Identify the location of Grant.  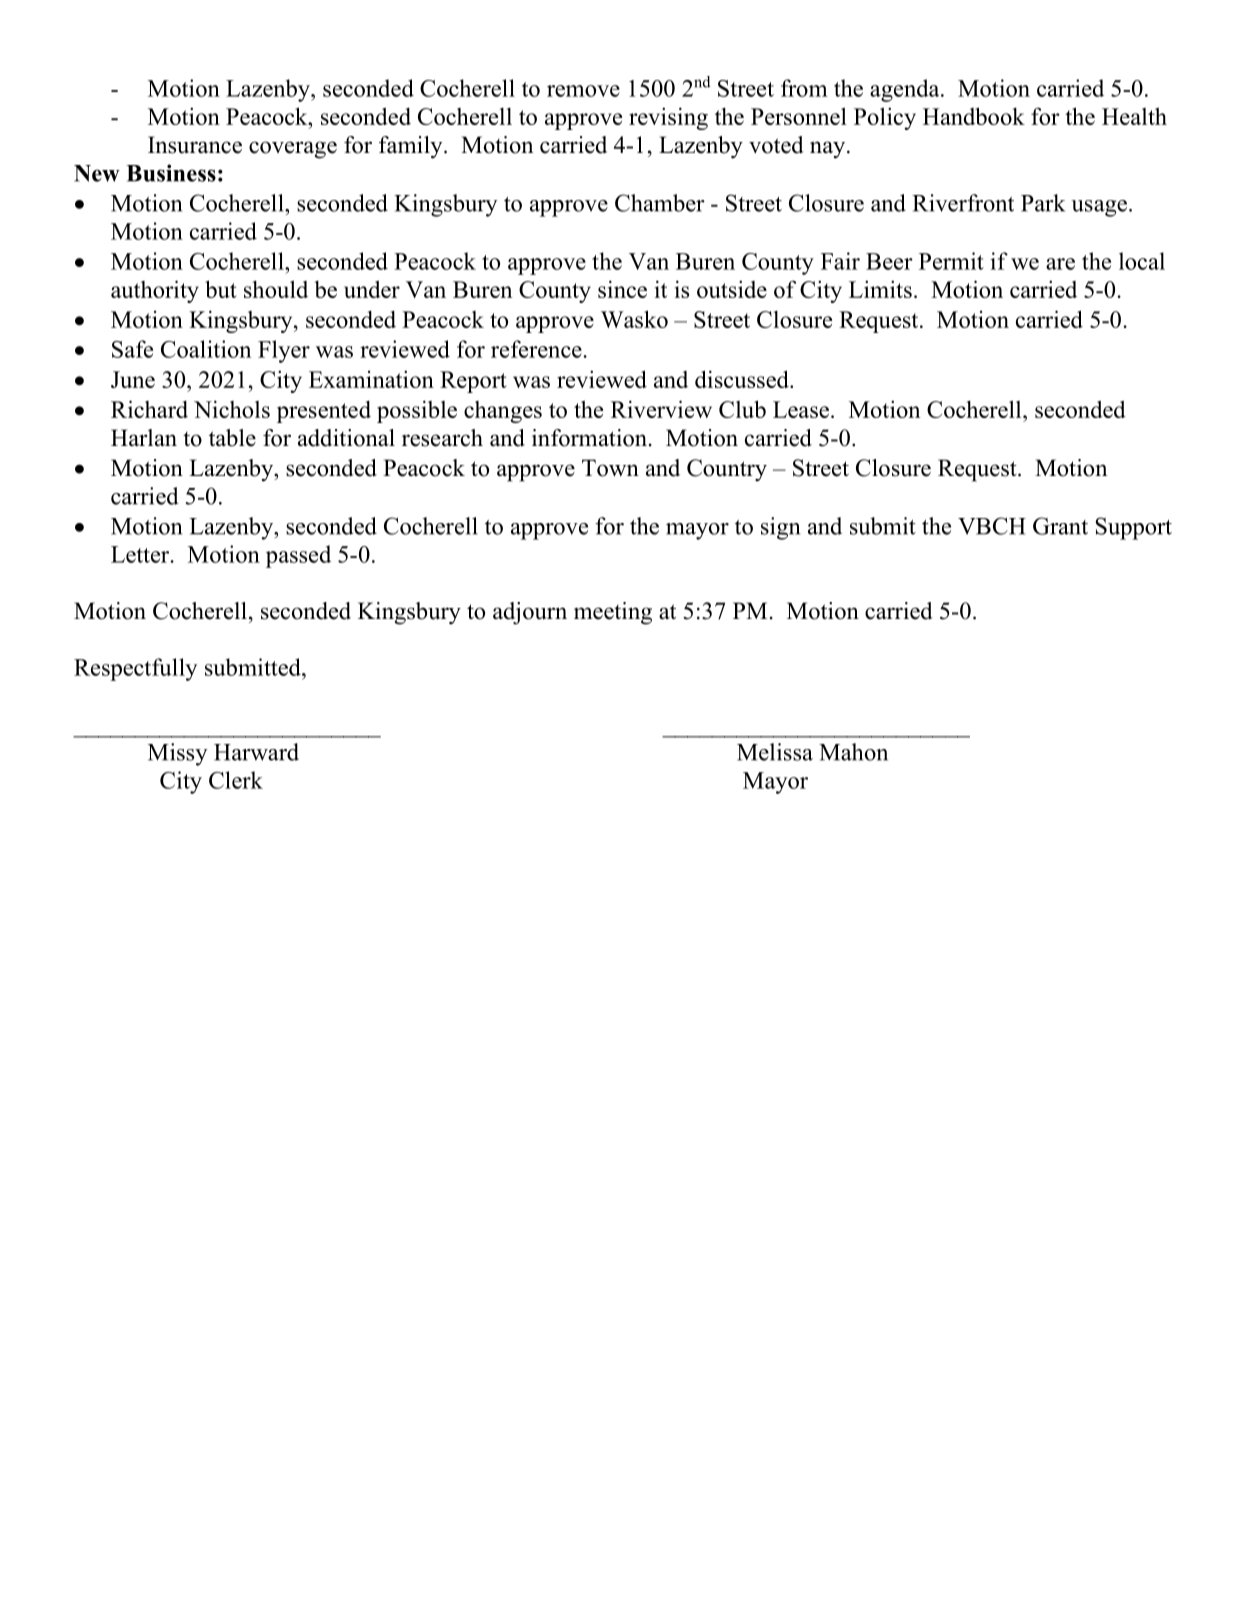
(1060, 526).
